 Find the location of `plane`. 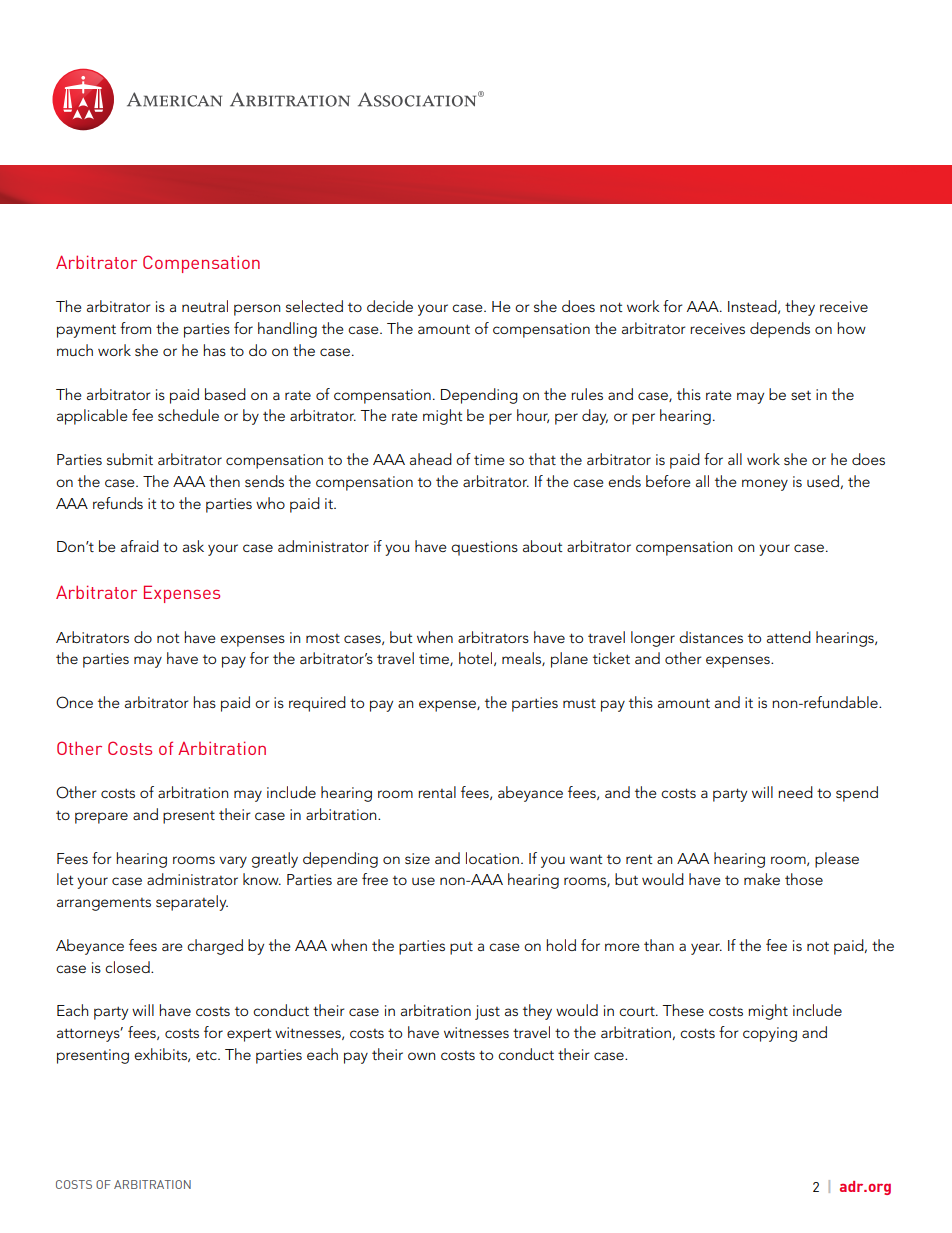

plane is located at coordinates (569, 660).
